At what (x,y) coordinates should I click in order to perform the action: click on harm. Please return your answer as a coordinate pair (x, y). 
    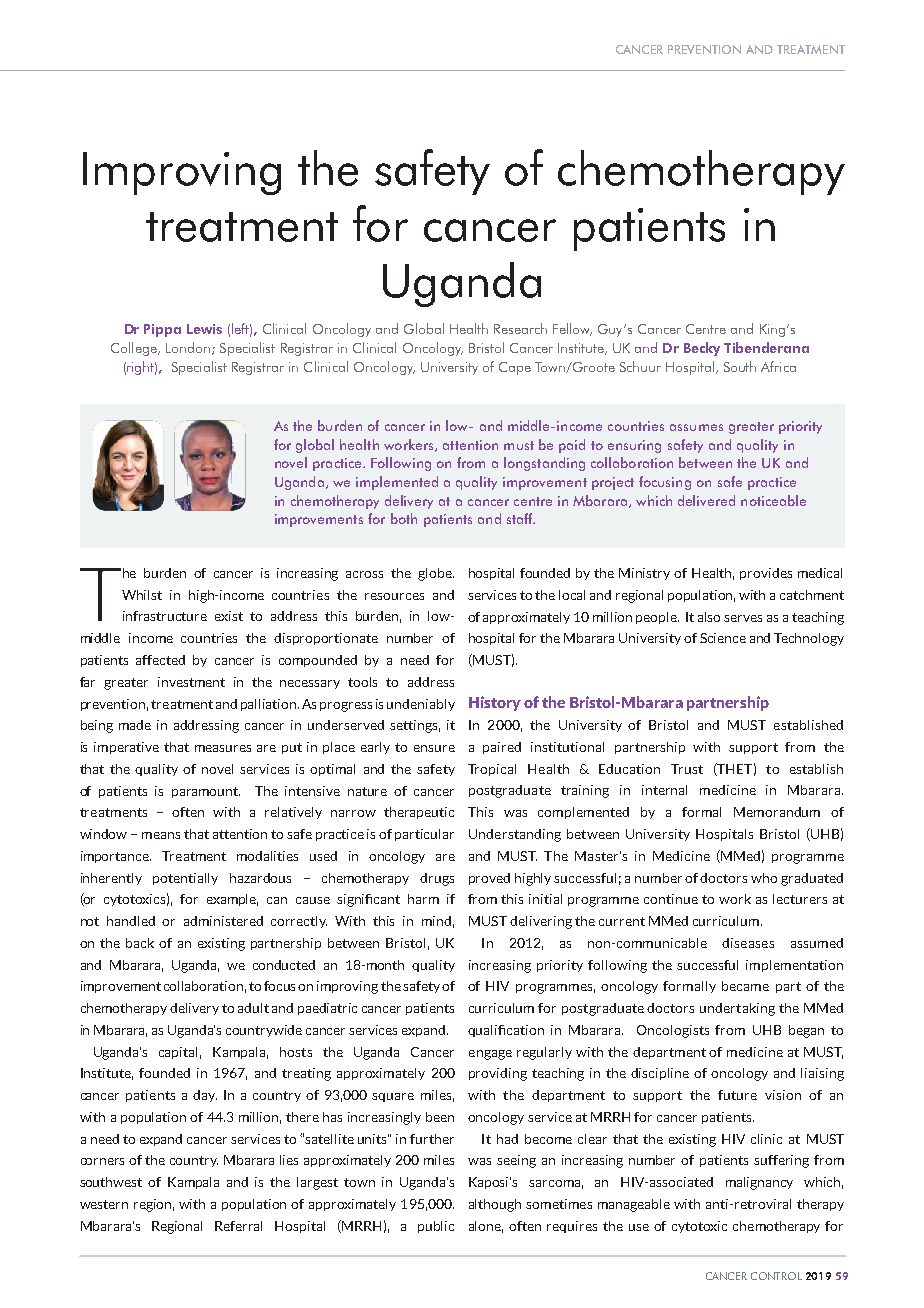
    Looking at the image, I should click on (423, 899).
